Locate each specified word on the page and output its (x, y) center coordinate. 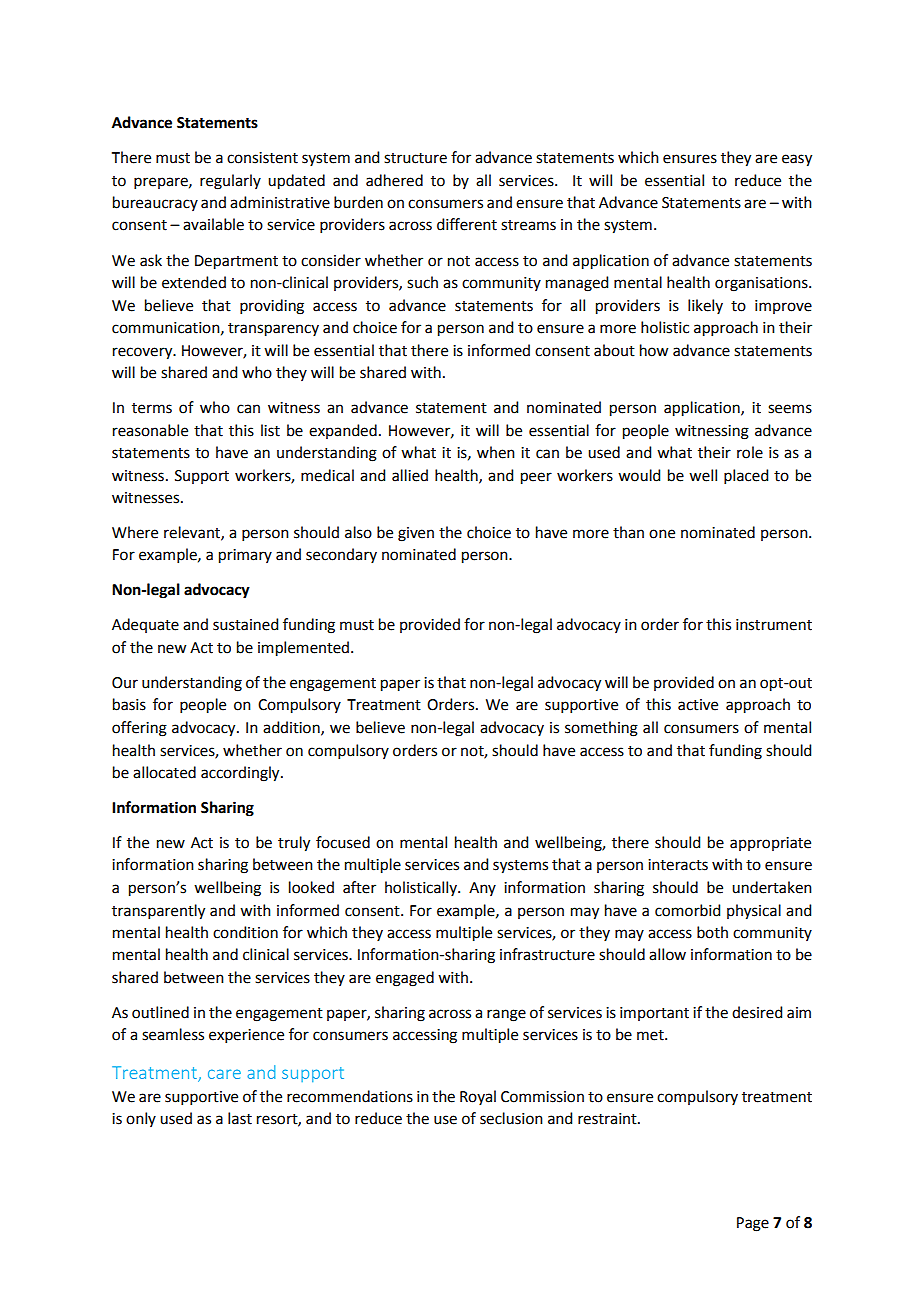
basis (129, 704)
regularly (230, 182)
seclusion (511, 1118)
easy (797, 160)
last (240, 1118)
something (601, 729)
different (467, 224)
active (698, 705)
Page (753, 1224)
